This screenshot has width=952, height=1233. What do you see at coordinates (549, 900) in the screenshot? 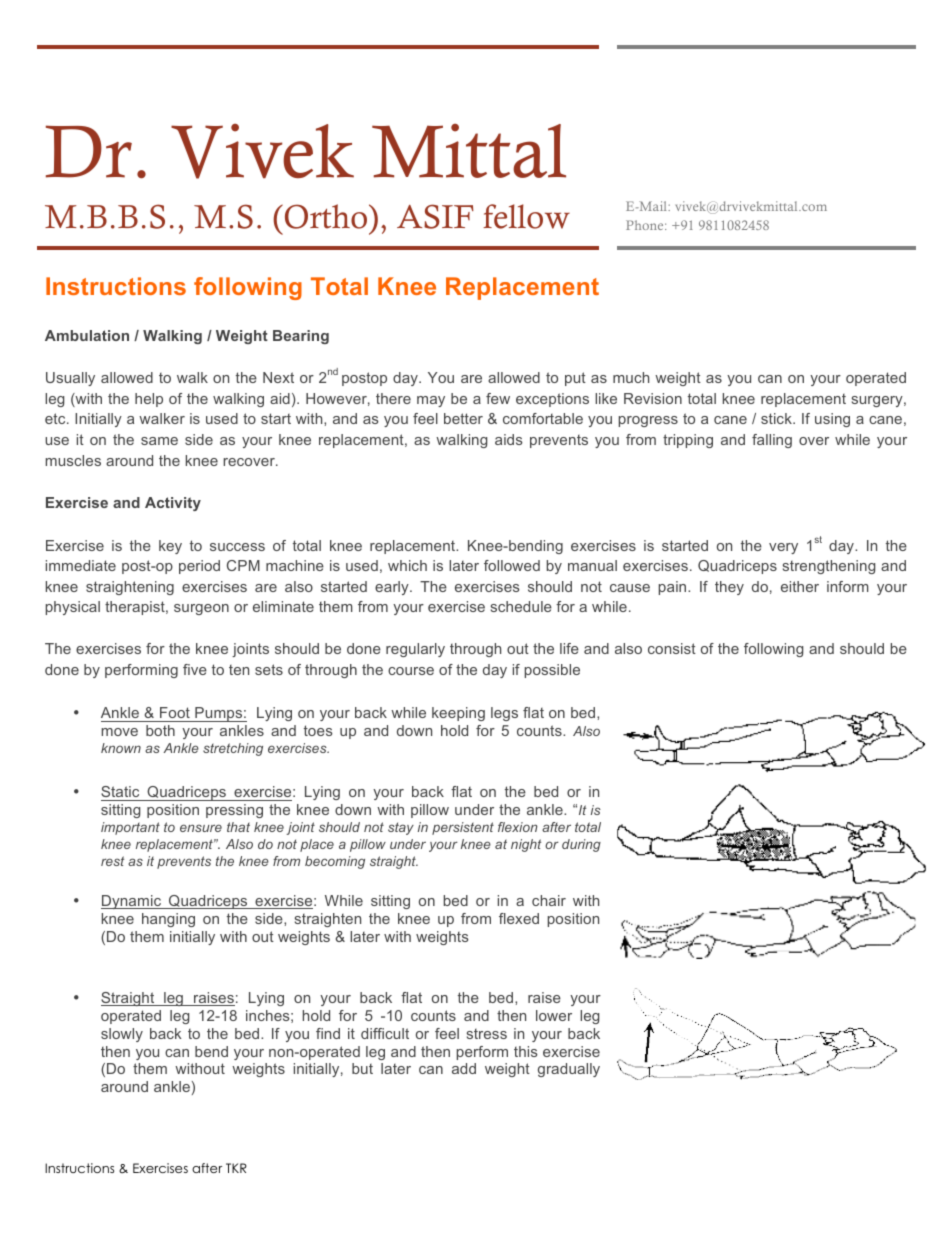
I see `chair` at bounding box center [549, 900].
